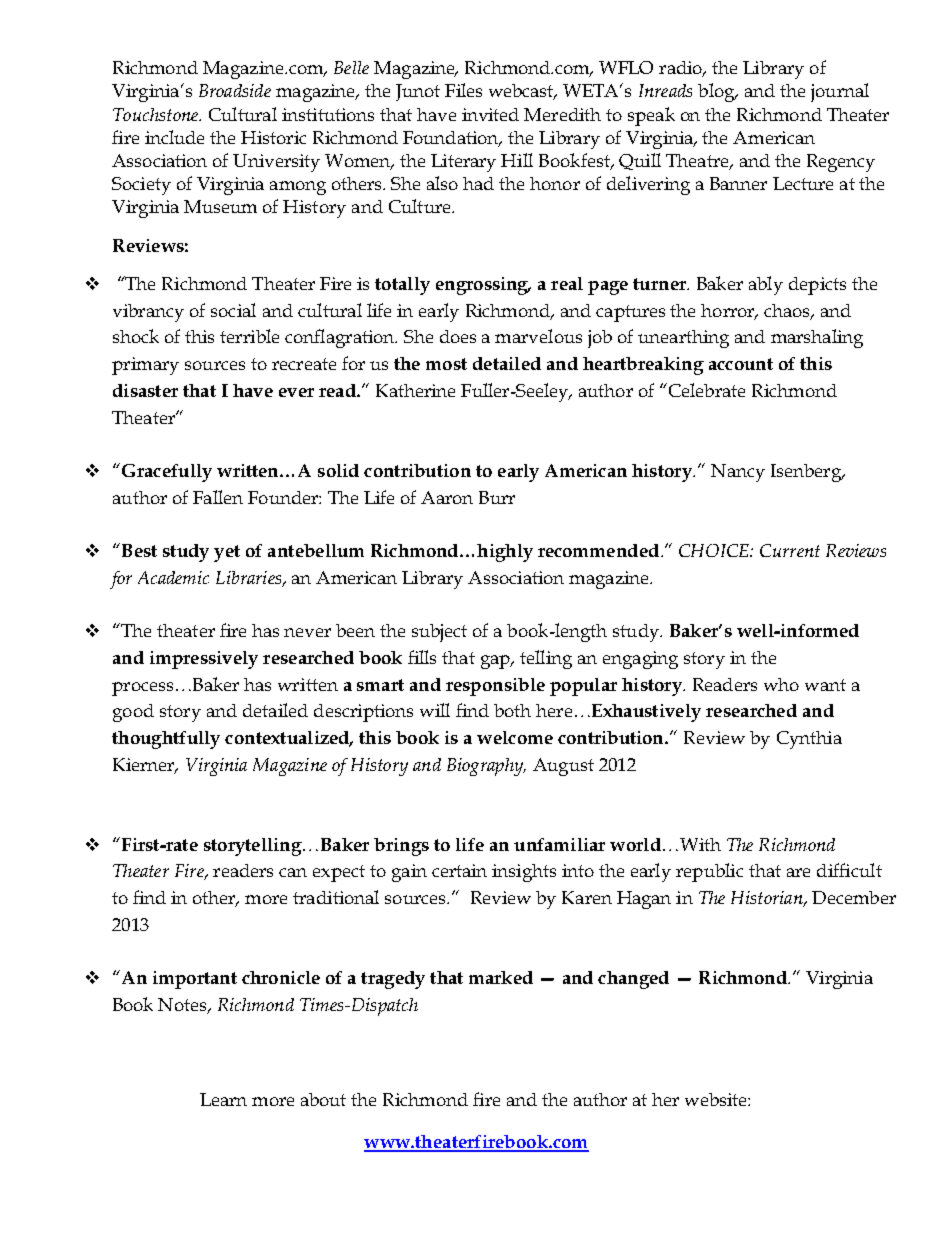 This image has height=1233, width=952. Describe the element at coordinates (559, 844) in the image. I see `unfamiliar` at that location.
